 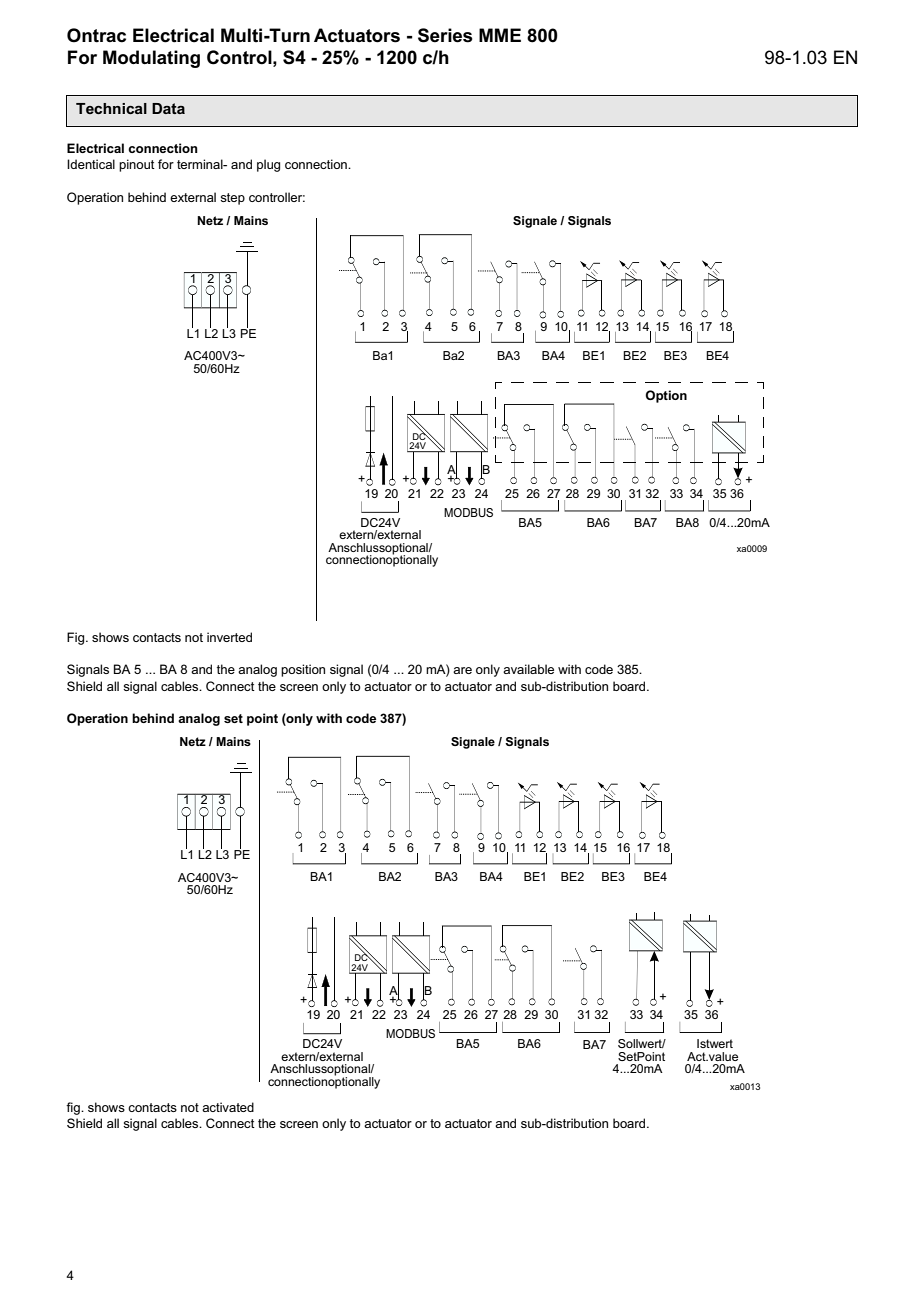 I want to click on plug, so click(x=268, y=165).
